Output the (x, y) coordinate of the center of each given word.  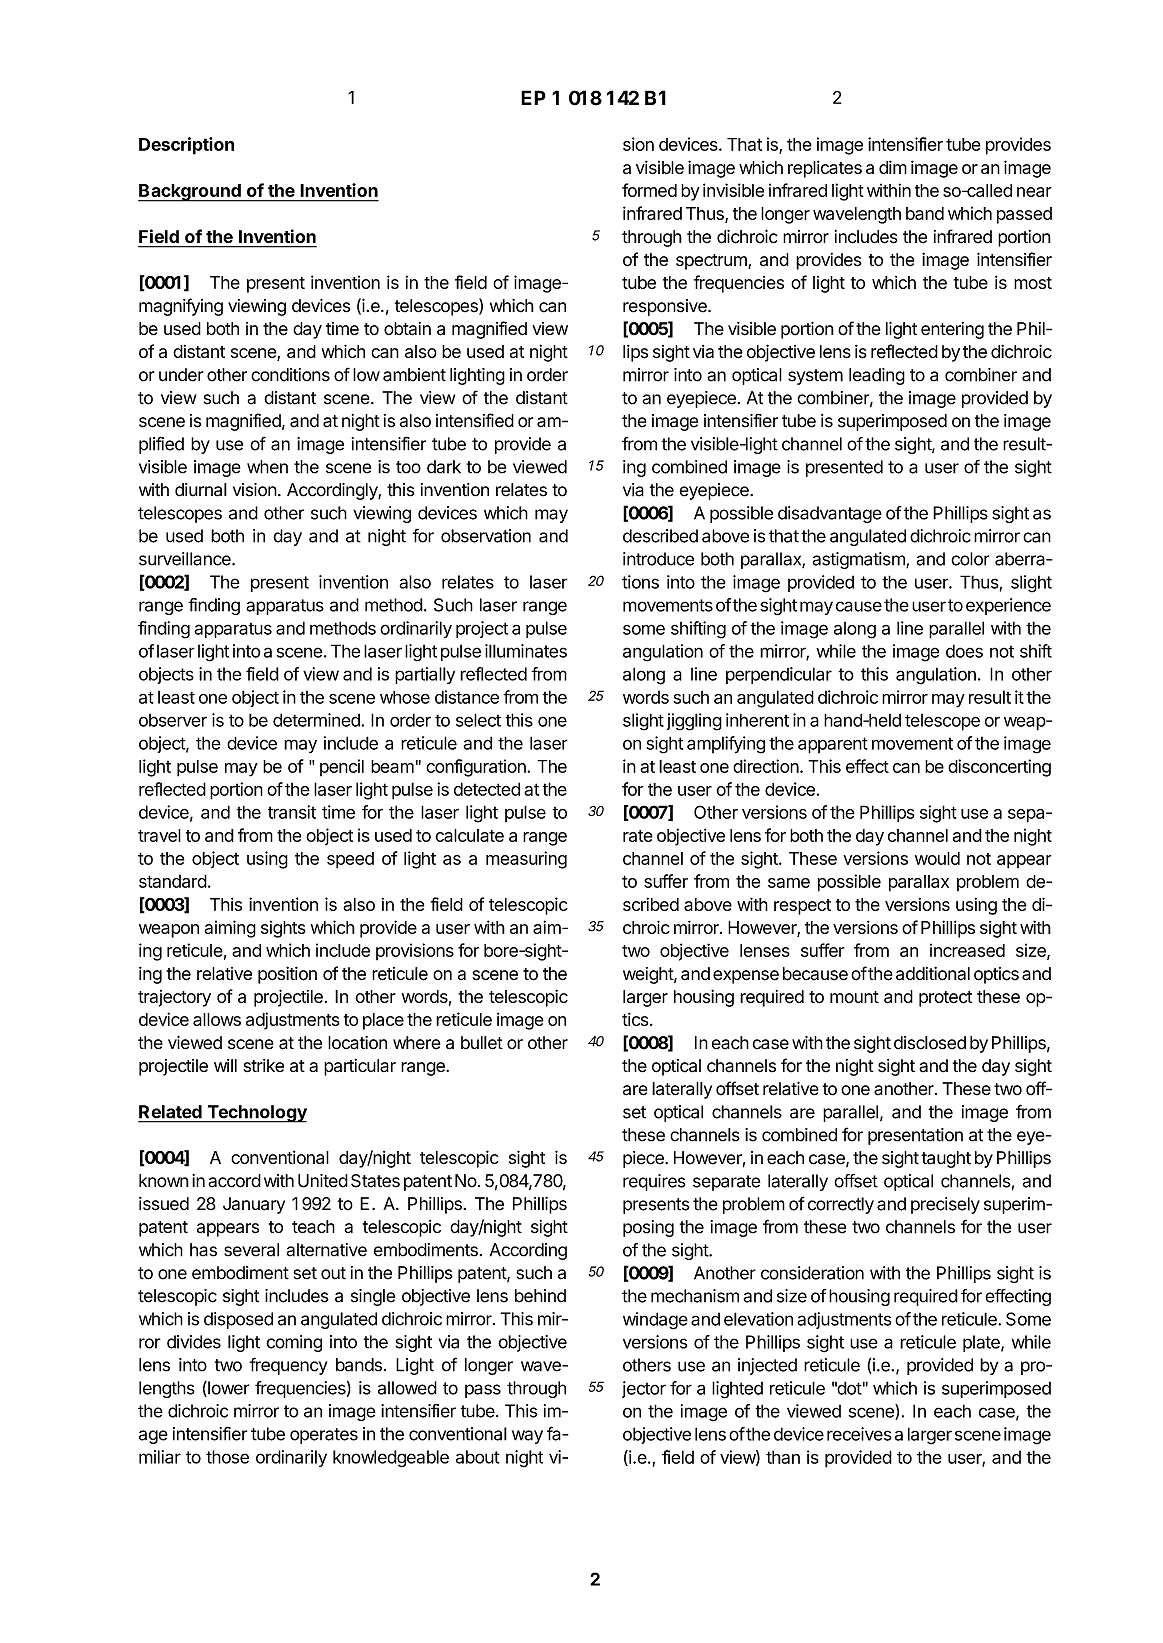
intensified (475, 420)
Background (190, 193)
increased (967, 950)
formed (649, 190)
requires (654, 1182)
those (227, 1457)
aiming (230, 929)
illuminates (526, 651)
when (267, 467)
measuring (526, 860)
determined (317, 720)
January (254, 1205)
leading (877, 376)
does (964, 651)
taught (946, 1159)
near (1034, 192)
